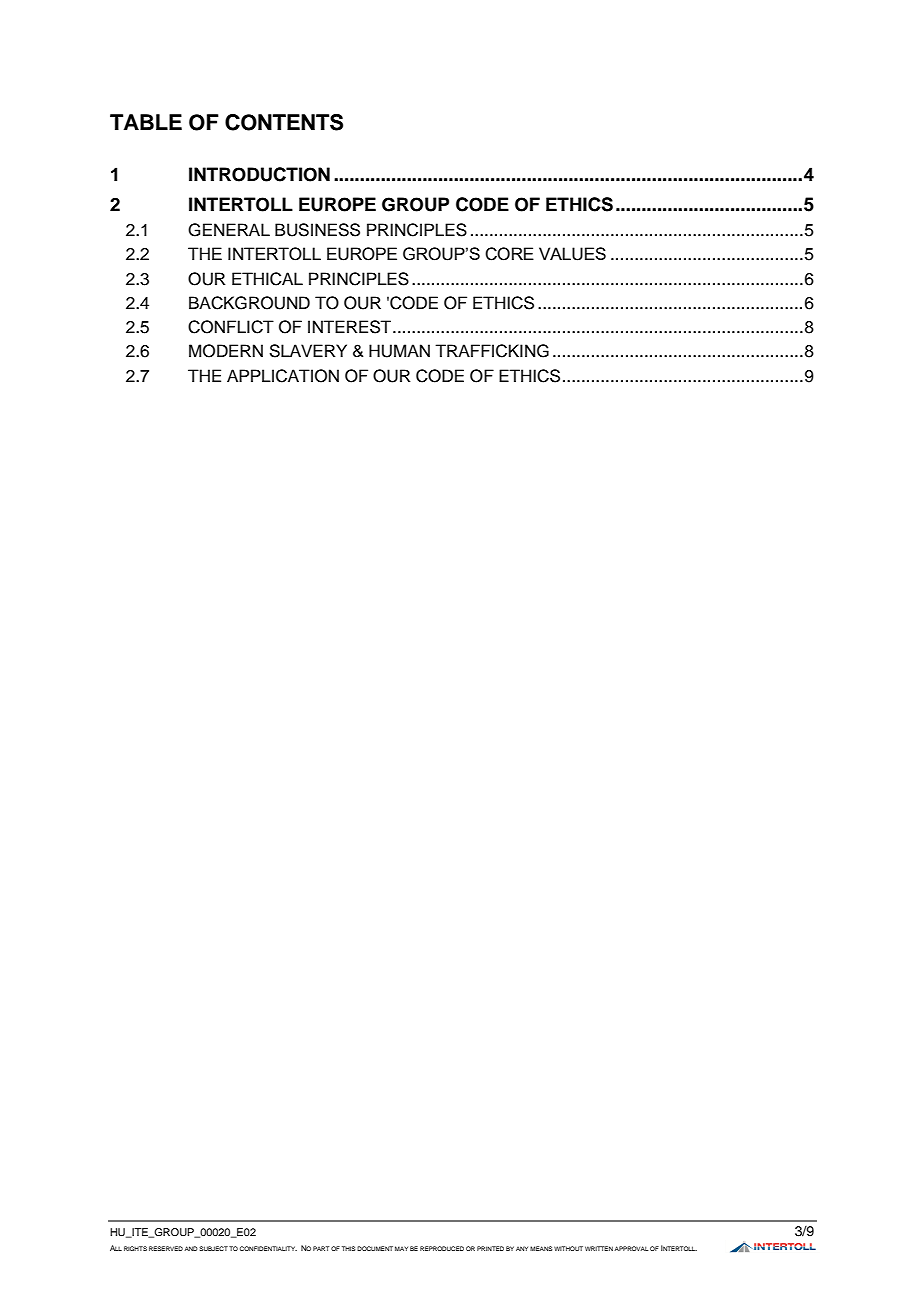 The width and height of the screenshot is (924, 1307). What do you see at coordinates (509, 254) in the screenshot?
I see `CORE` at bounding box center [509, 254].
